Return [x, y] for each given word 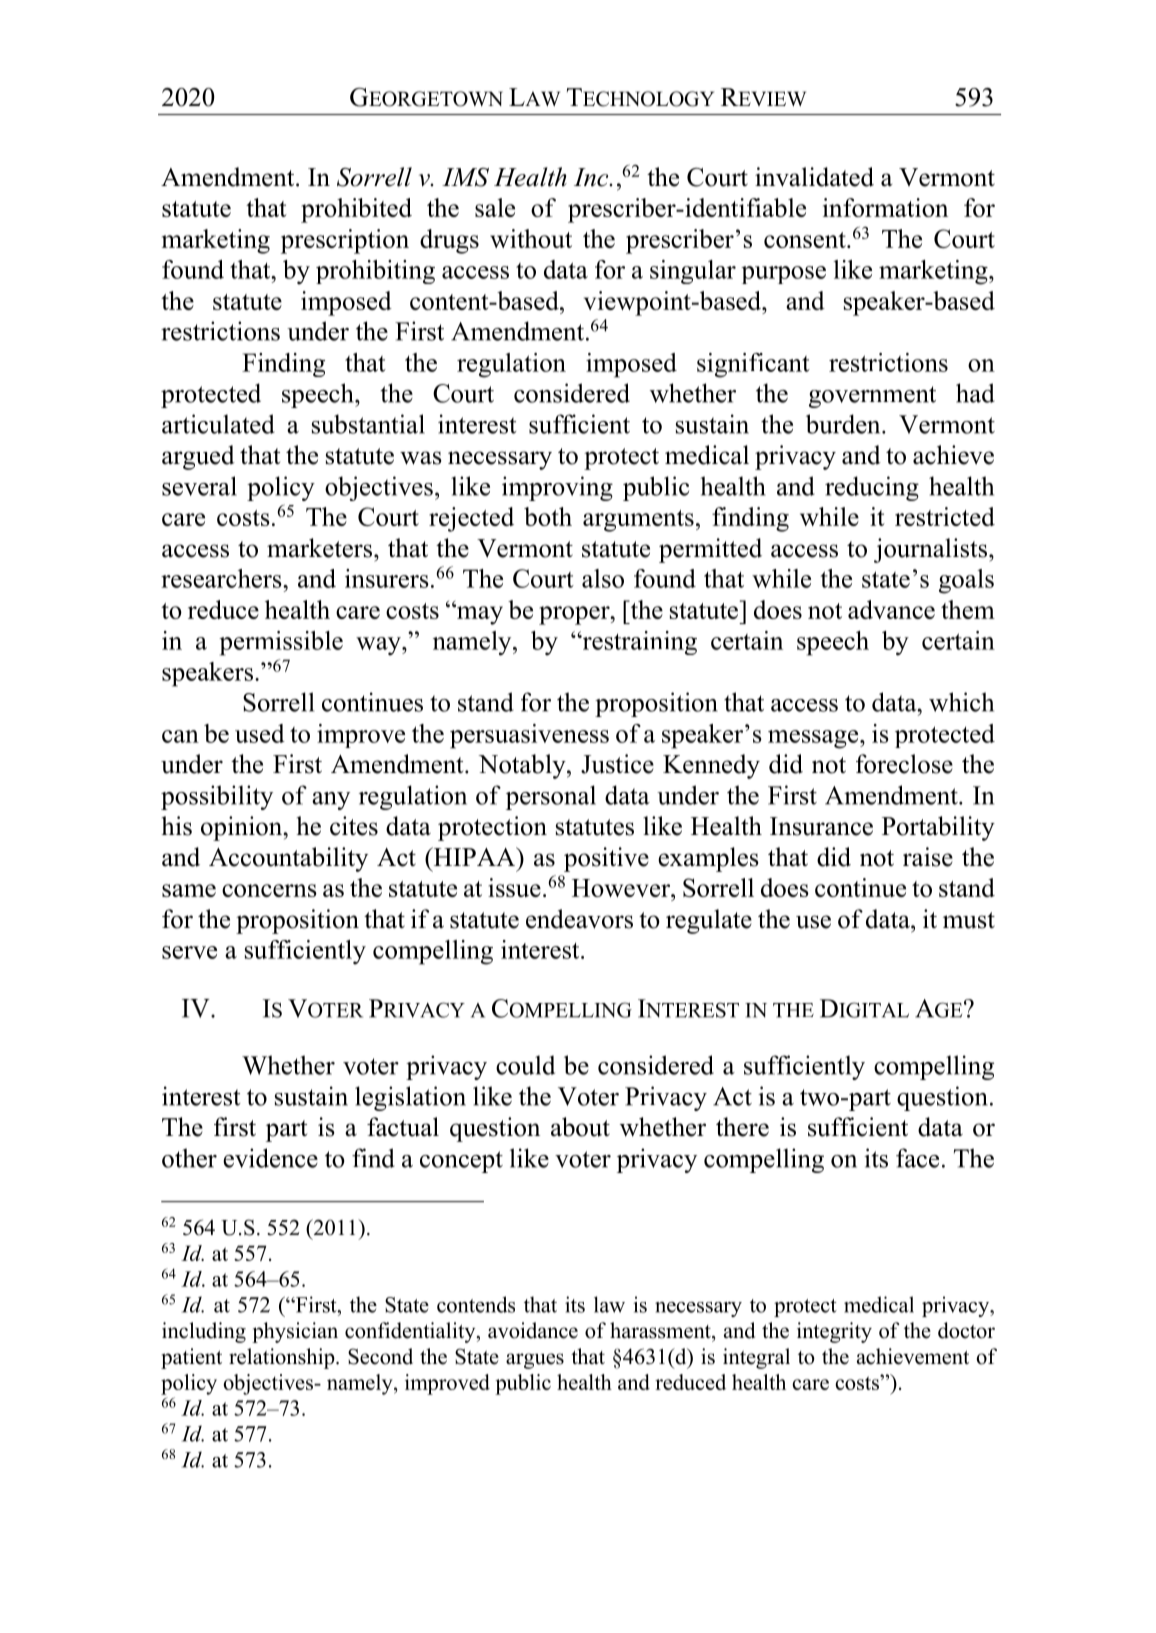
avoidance [533, 1330]
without [531, 238]
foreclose [904, 764]
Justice [617, 764]
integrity [834, 1332]
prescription [345, 241]
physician [295, 1332]
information [885, 207]
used [260, 733]
